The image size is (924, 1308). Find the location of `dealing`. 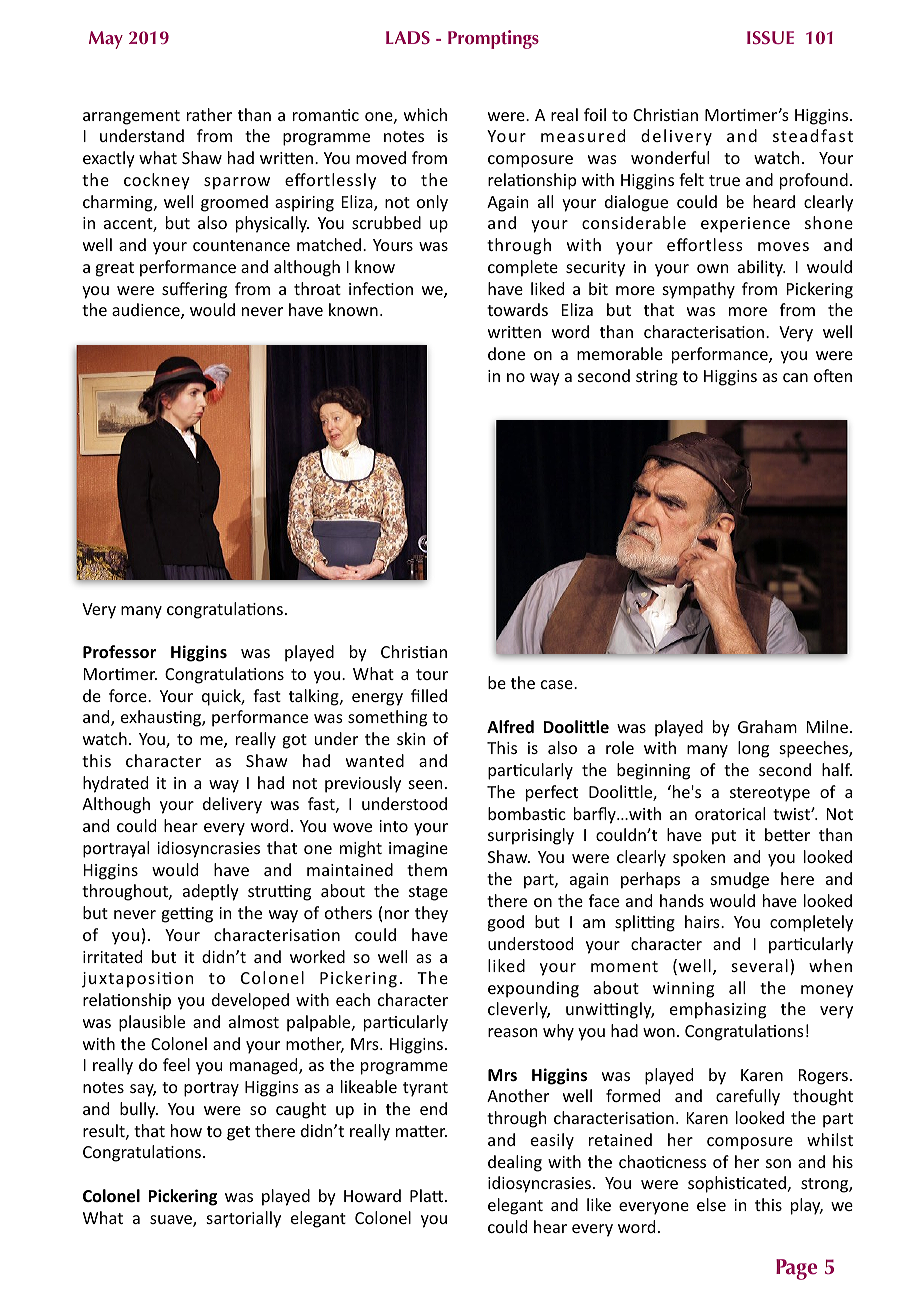

dealing is located at coordinates (515, 1163).
